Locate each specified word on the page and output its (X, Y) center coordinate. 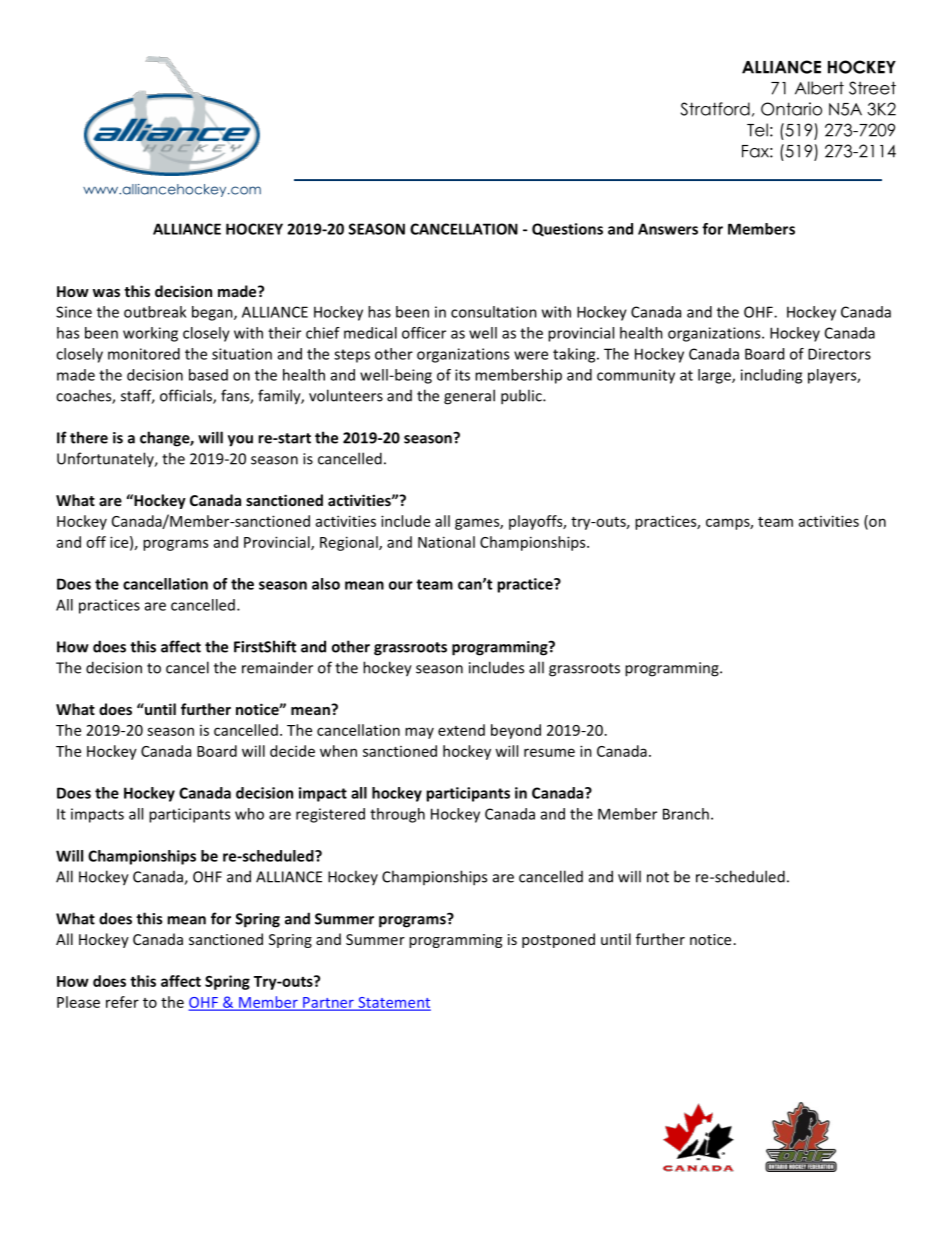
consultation (494, 312)
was (106, 293)
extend (461, 730)
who (249, 814)
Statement (393, 1003)
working (150, 334)
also (326, 584)
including (771, 376)
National (446, 542)
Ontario (791, 109)
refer (122, 1002)
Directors (839, 354)
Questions (567, 230)
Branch (686, 814)
